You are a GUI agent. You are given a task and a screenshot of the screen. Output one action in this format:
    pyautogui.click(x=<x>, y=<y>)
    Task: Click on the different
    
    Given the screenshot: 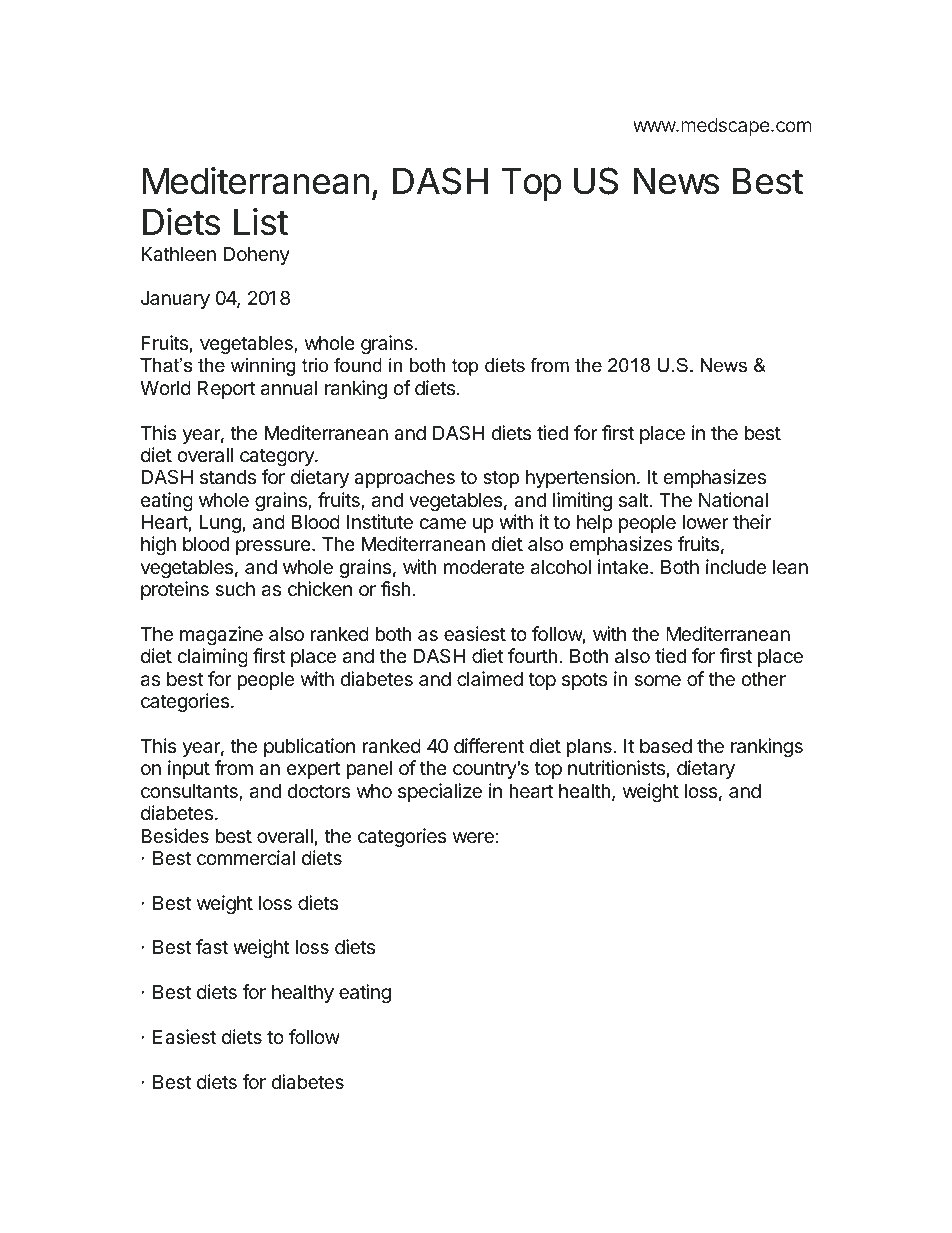 What is the action you would take?
    pyautogui.click(x=489, y=745)
